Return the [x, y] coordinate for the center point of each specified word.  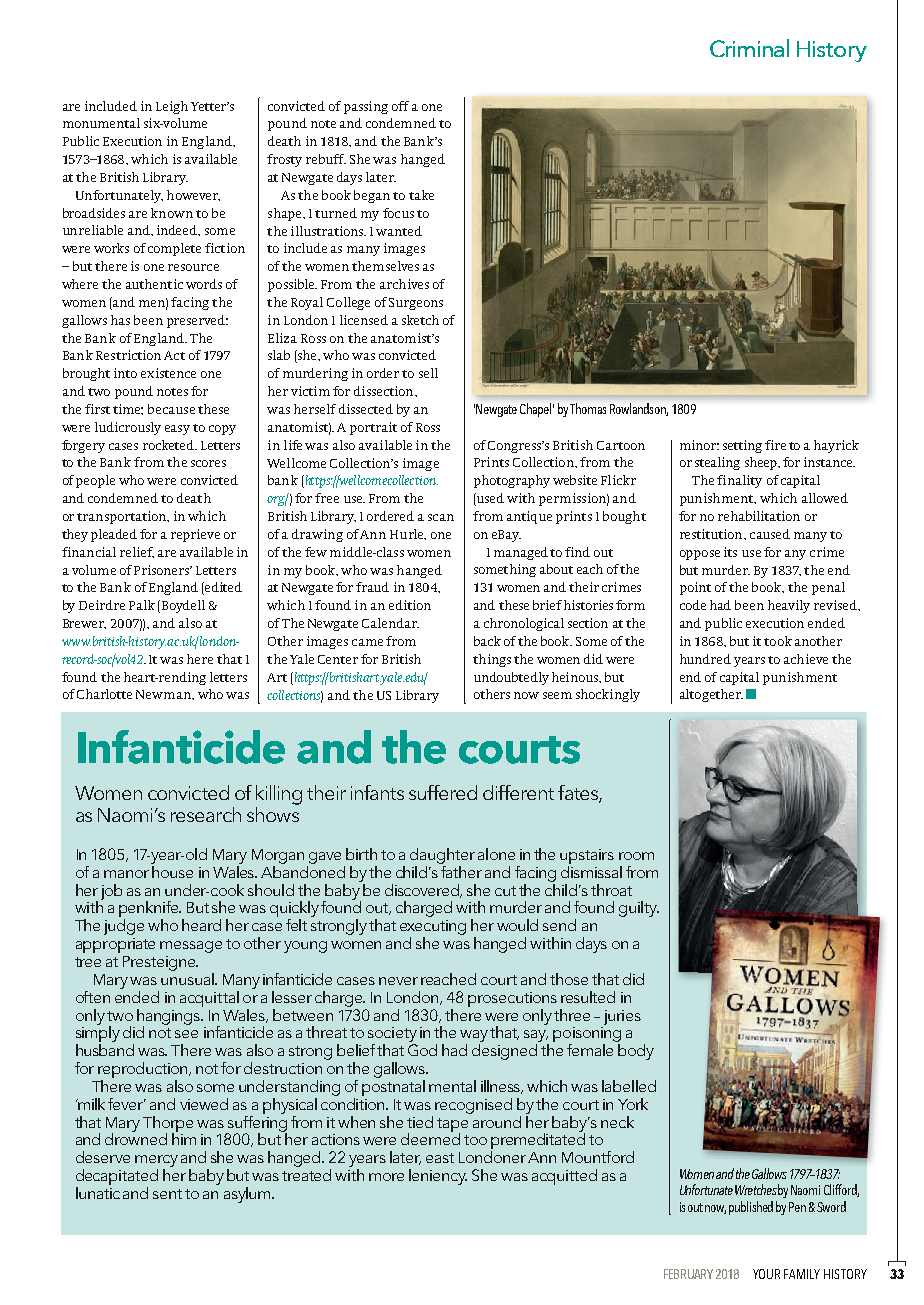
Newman [164, 694]
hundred [705, 659]
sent [167, 1194]
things [492, 660]
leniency [438, 1177]
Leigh [172, 107]
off [400, 106]
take [421, 195]
